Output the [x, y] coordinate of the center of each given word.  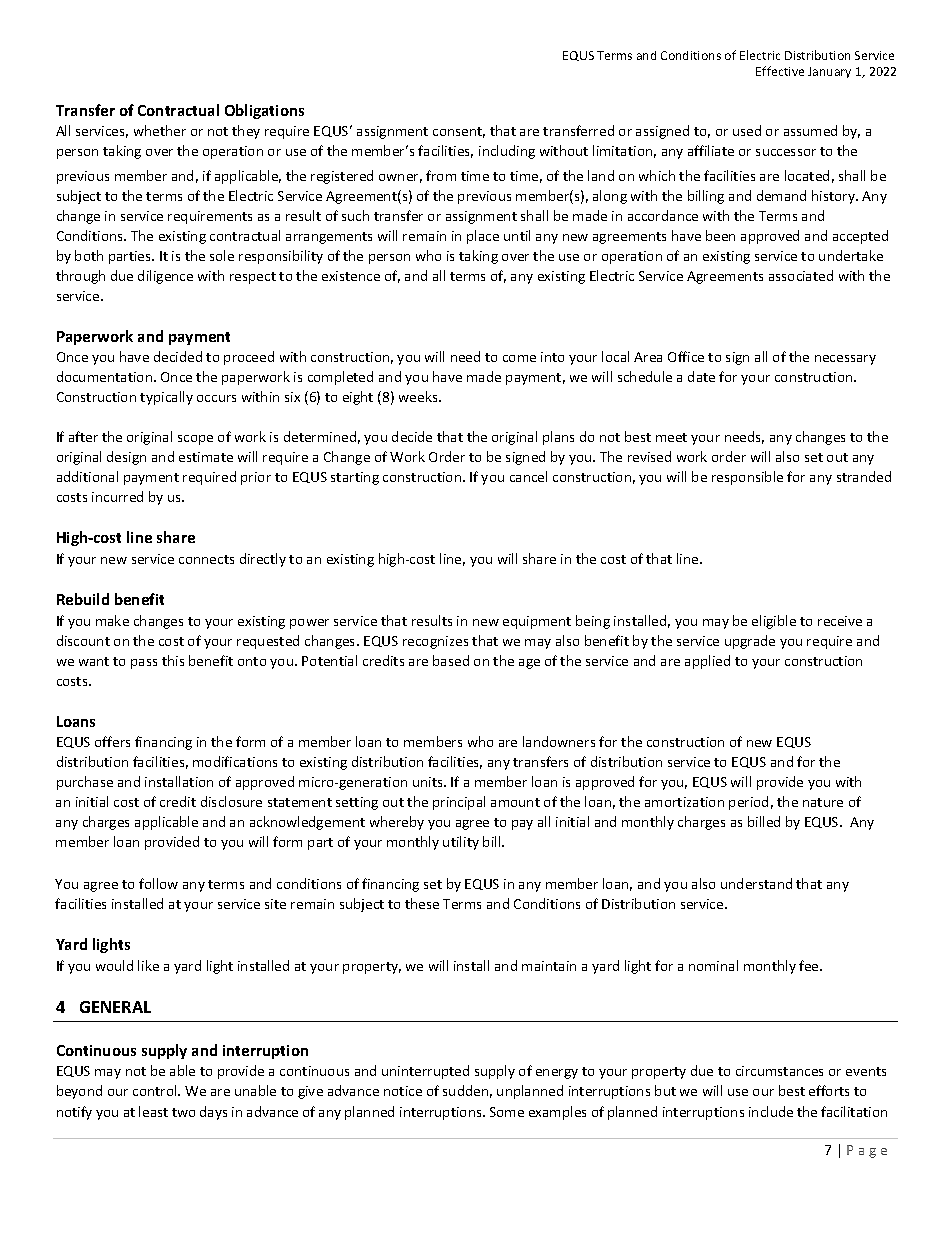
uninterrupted [425, 1072]
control [156, 1090]
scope [195, 440]
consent [459, 132]
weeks [419, 396]
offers [112, 741]
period [748, 803]
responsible [747, 478]
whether [160, 130]
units [429, 782]
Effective [780, 71]
